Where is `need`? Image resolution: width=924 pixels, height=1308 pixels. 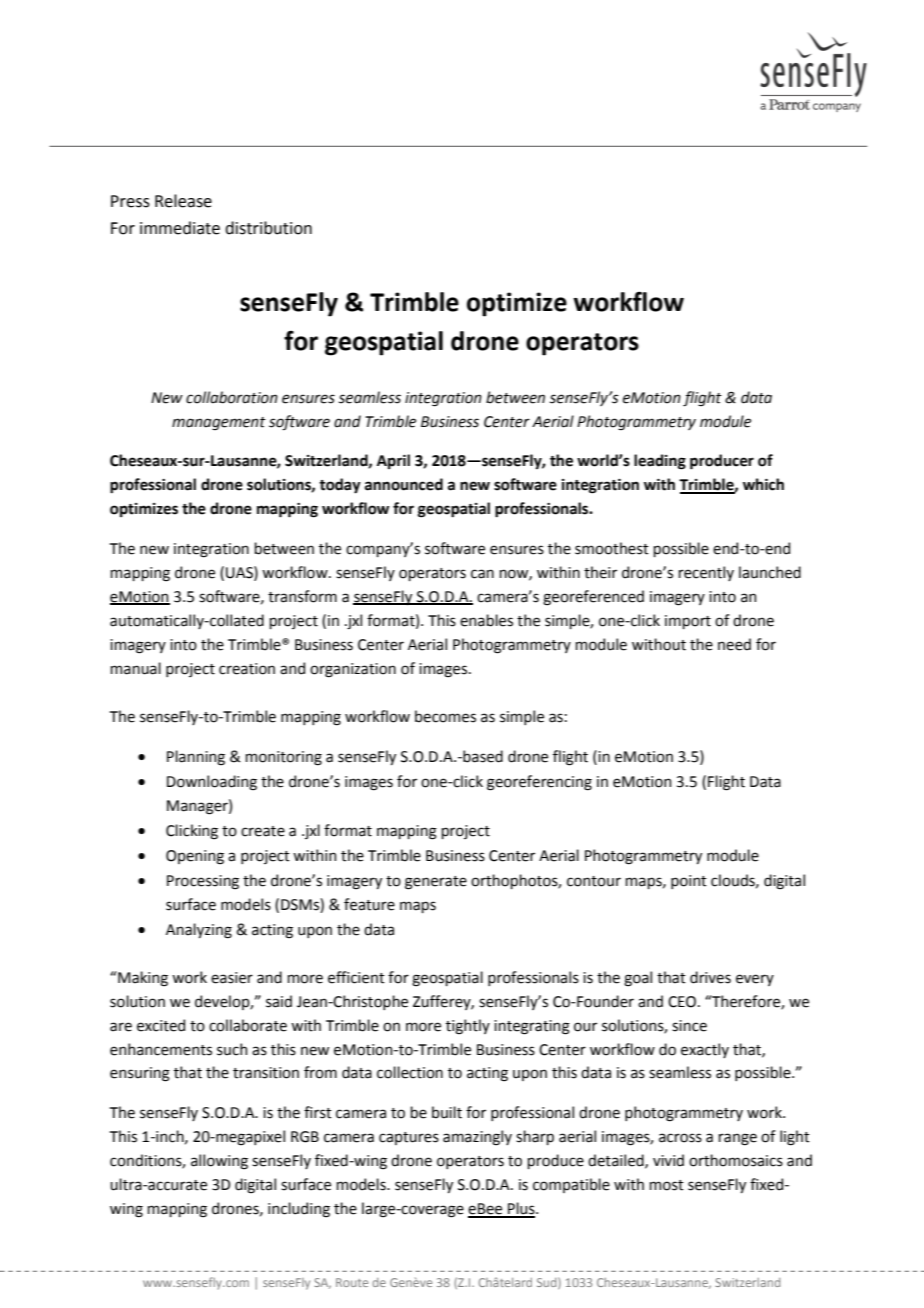
need is located at coordinates (734, 644).
